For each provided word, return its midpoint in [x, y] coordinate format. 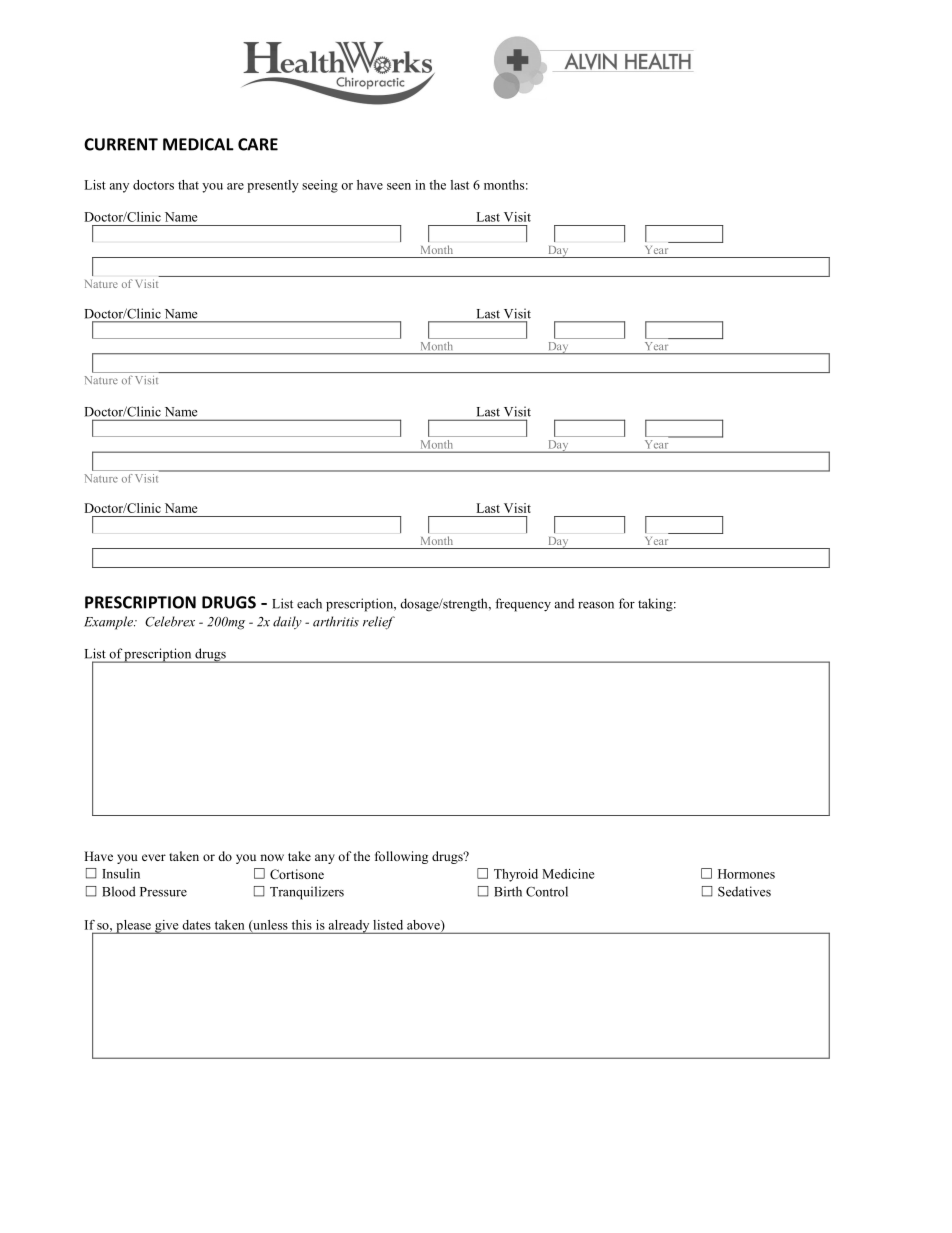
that [188, 185]
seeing [320, 186]
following [401, 857]
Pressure [163, 892]
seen [399, 186]
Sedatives [744, 891]
